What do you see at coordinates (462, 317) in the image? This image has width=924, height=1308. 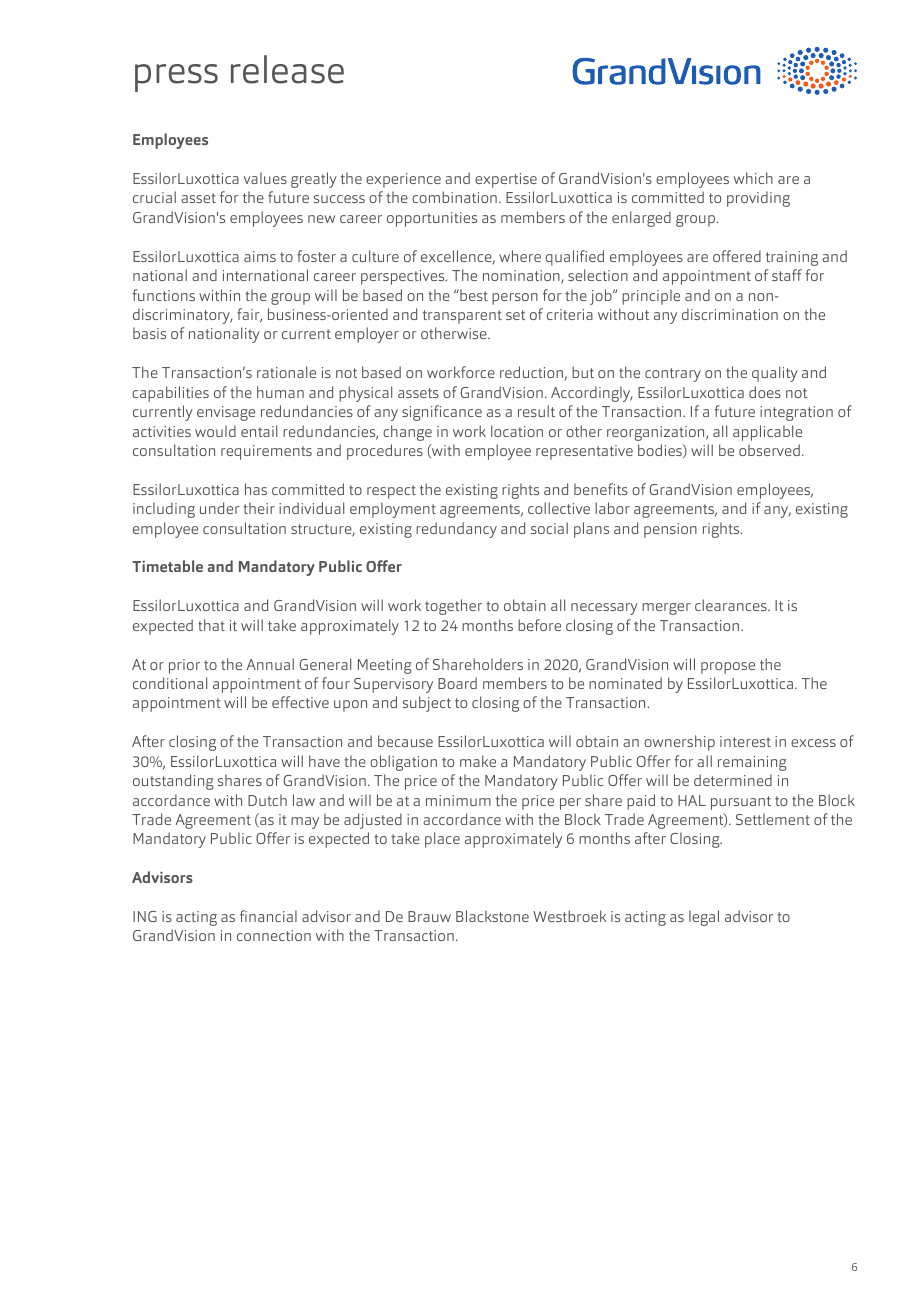 I see `transparent` at bounding box center [462, 317].
